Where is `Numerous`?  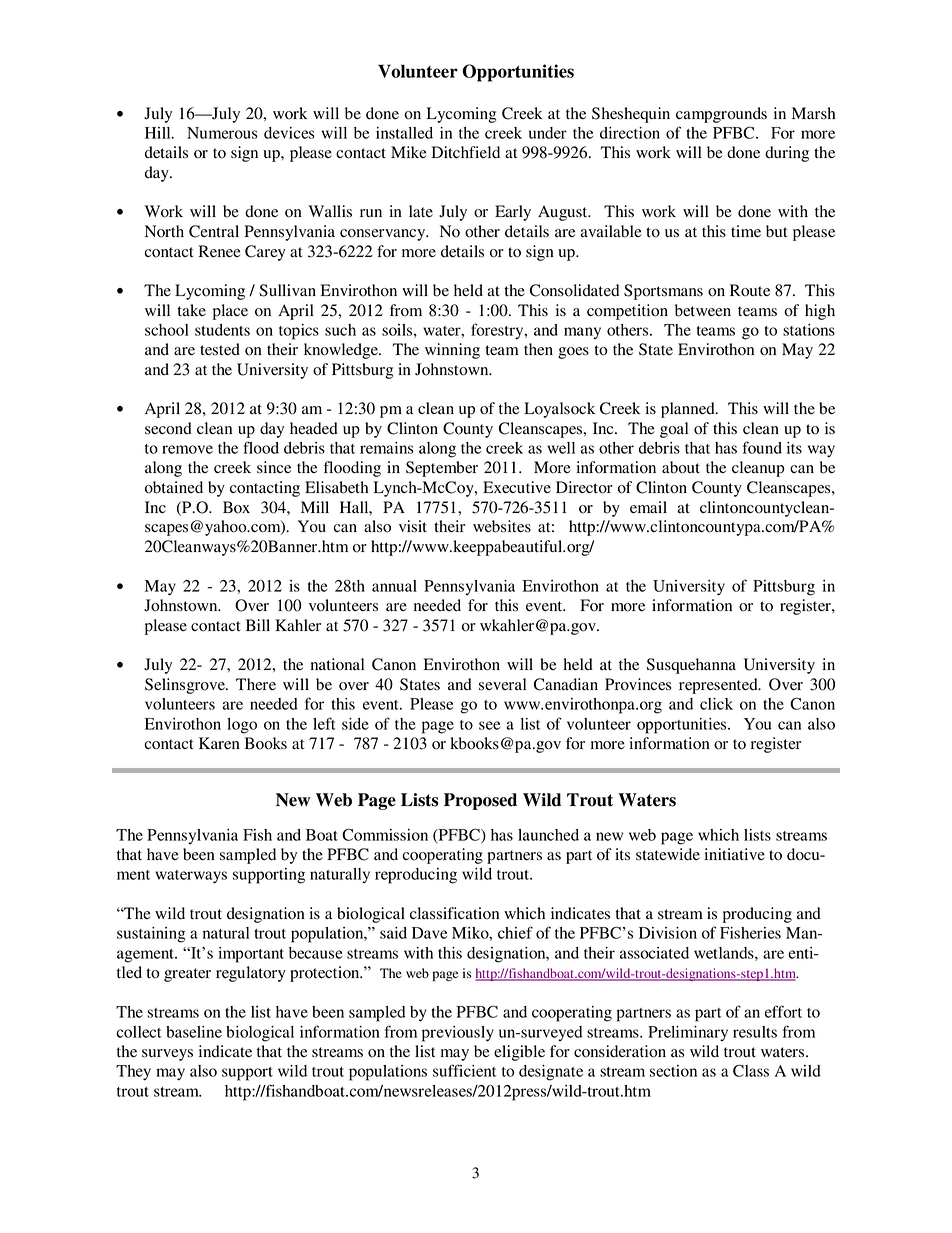 Numerous is located at coordinates (222, 133).
